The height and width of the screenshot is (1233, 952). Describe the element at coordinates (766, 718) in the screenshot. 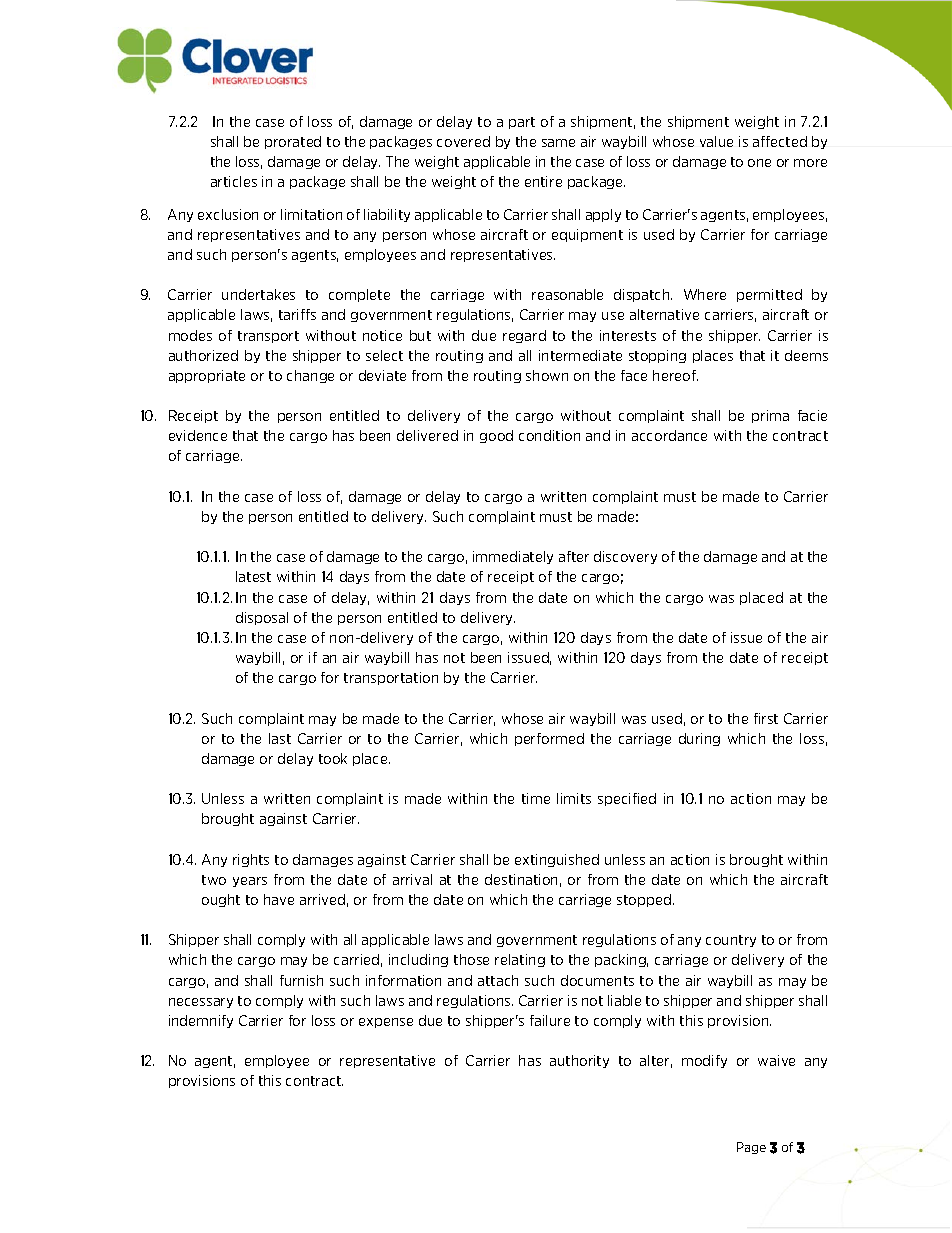

I see `first` at that location.
